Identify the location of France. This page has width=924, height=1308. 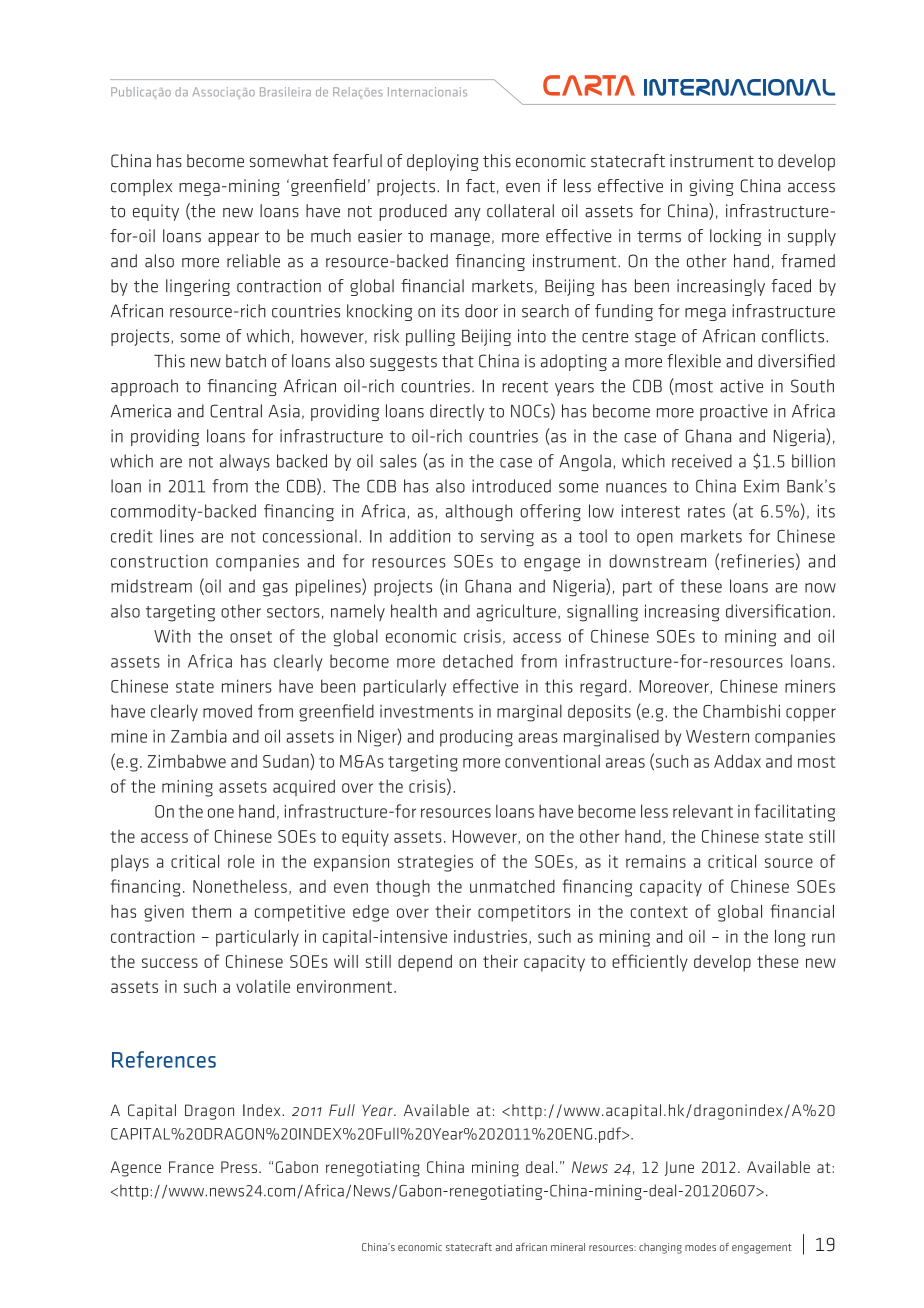
(191, 1167).
